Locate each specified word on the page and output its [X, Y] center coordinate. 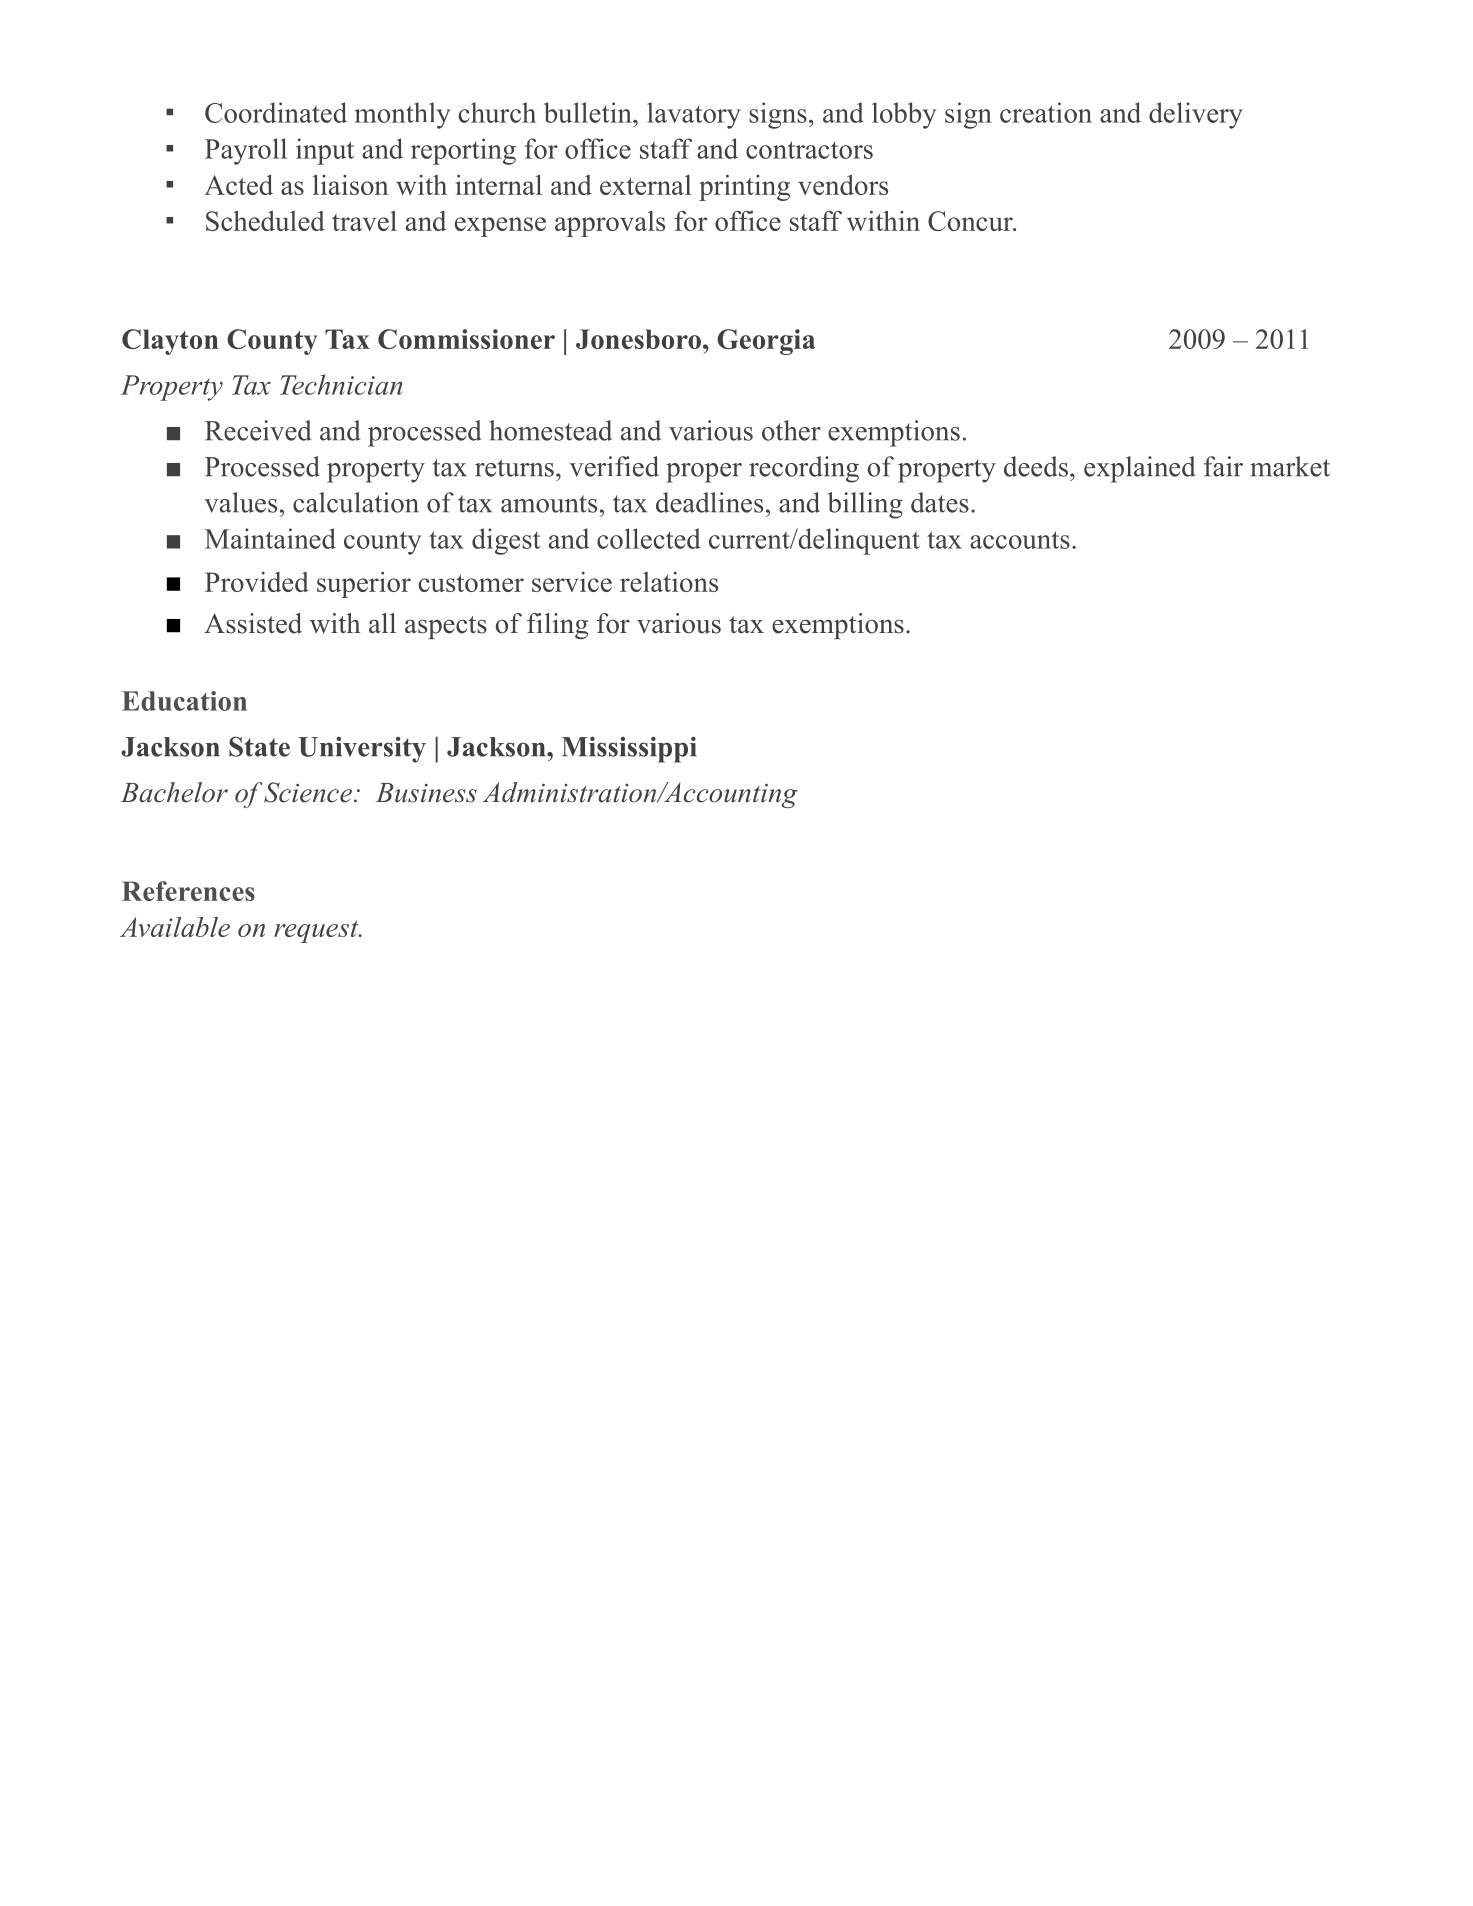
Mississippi [629, 749]
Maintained [270, 538]
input [325, 151]
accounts [1020, 540]
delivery [1196, 115]
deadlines [709, 502]
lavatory [694, 115]
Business [426, 793]
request [317, 931]
